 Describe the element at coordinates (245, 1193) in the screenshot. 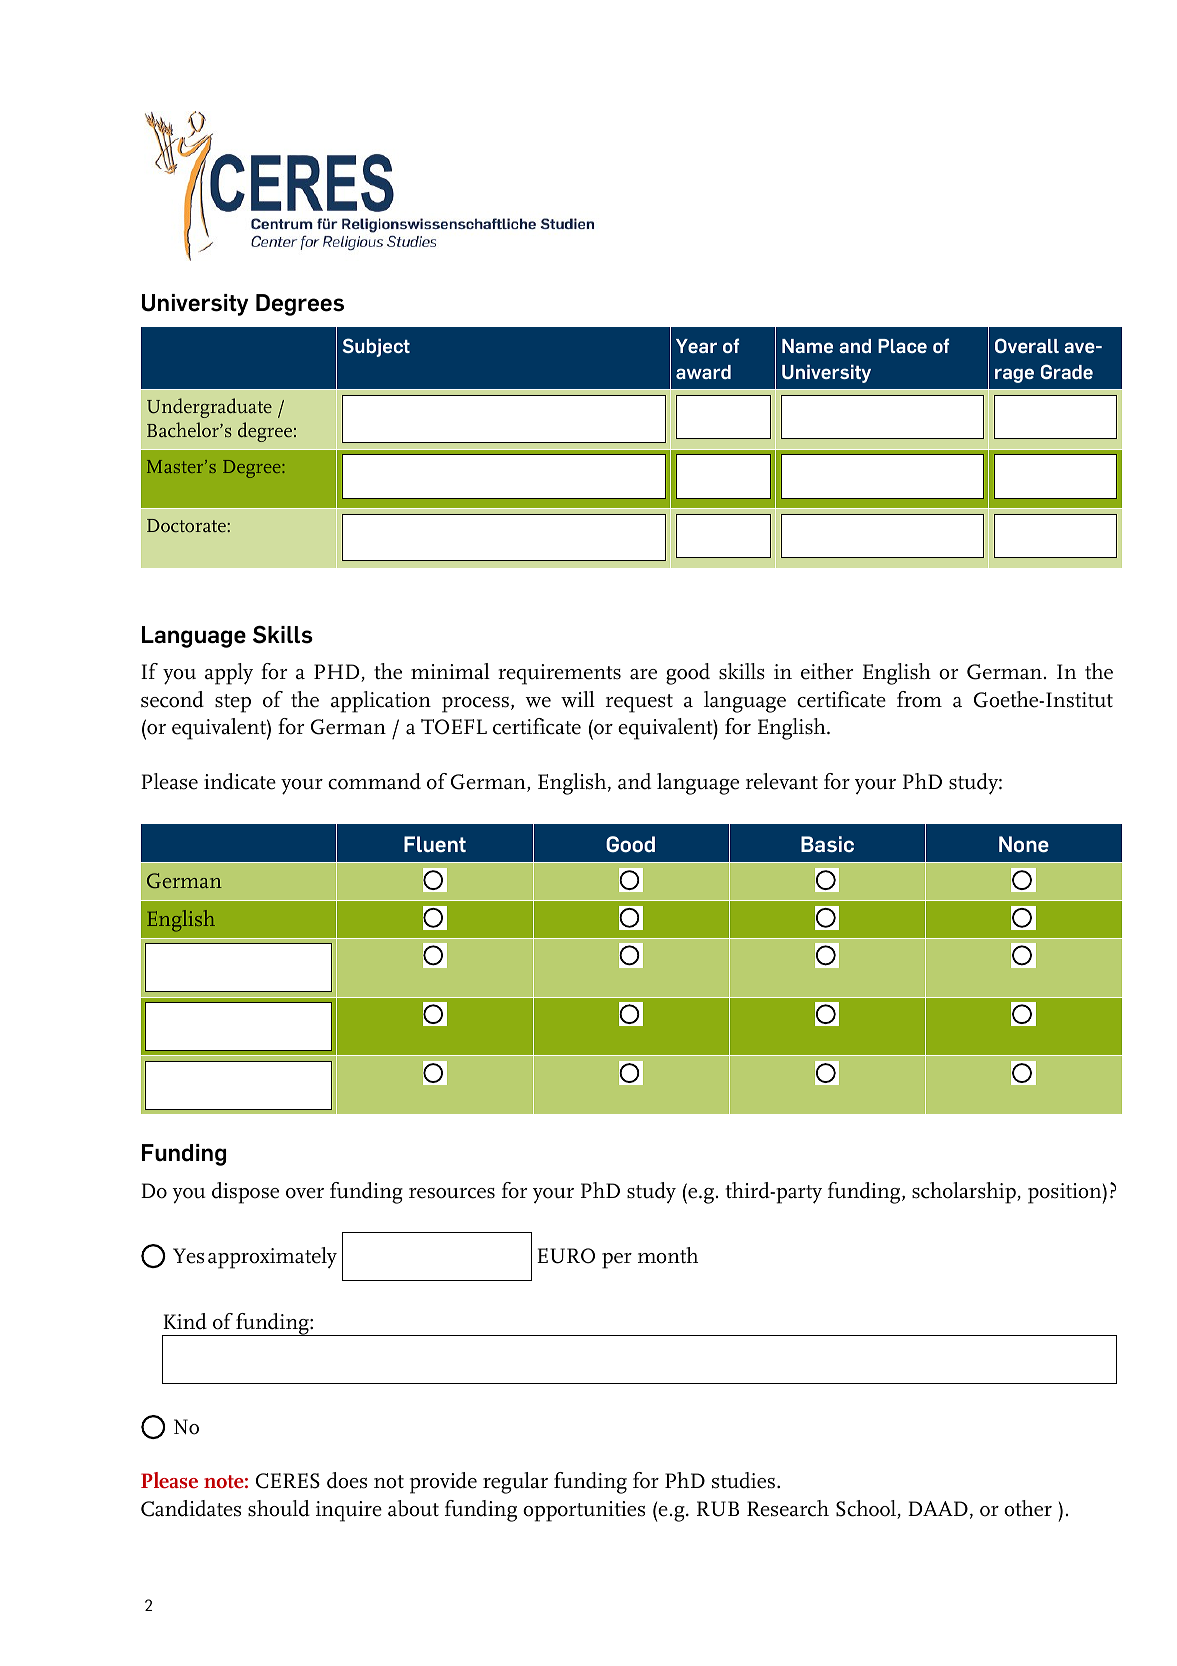

I see `dispose` at that location.
